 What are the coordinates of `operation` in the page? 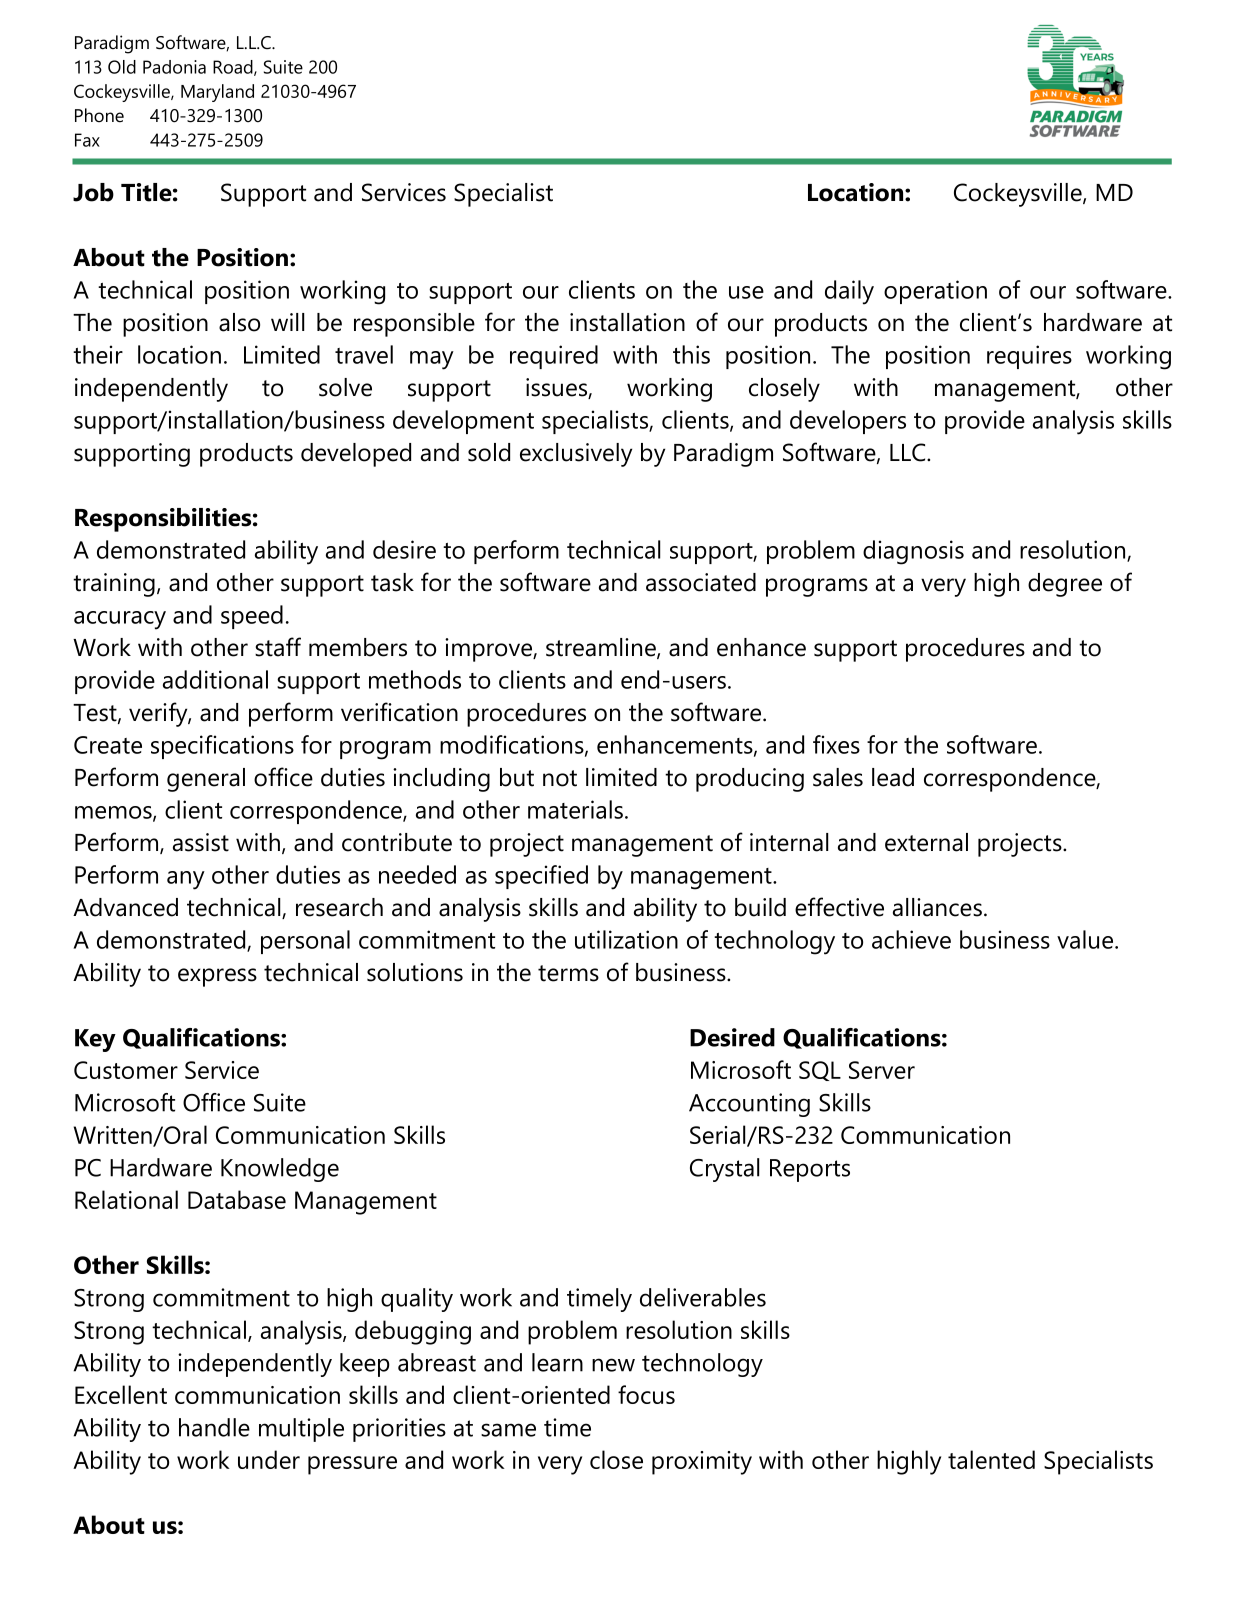 It's located at (935, 292).
